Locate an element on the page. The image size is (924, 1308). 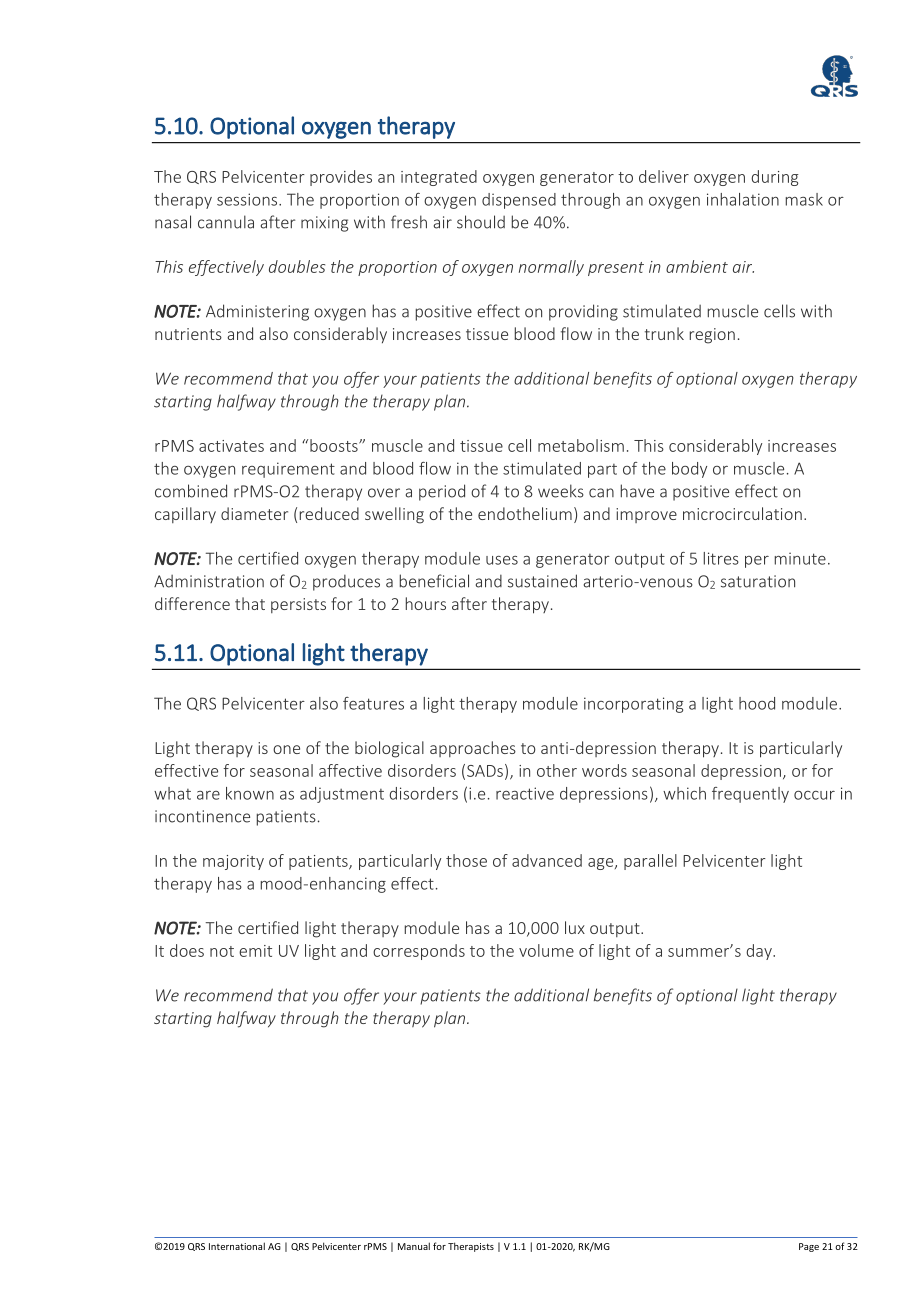
volume is located at coordinates (546, 950).
